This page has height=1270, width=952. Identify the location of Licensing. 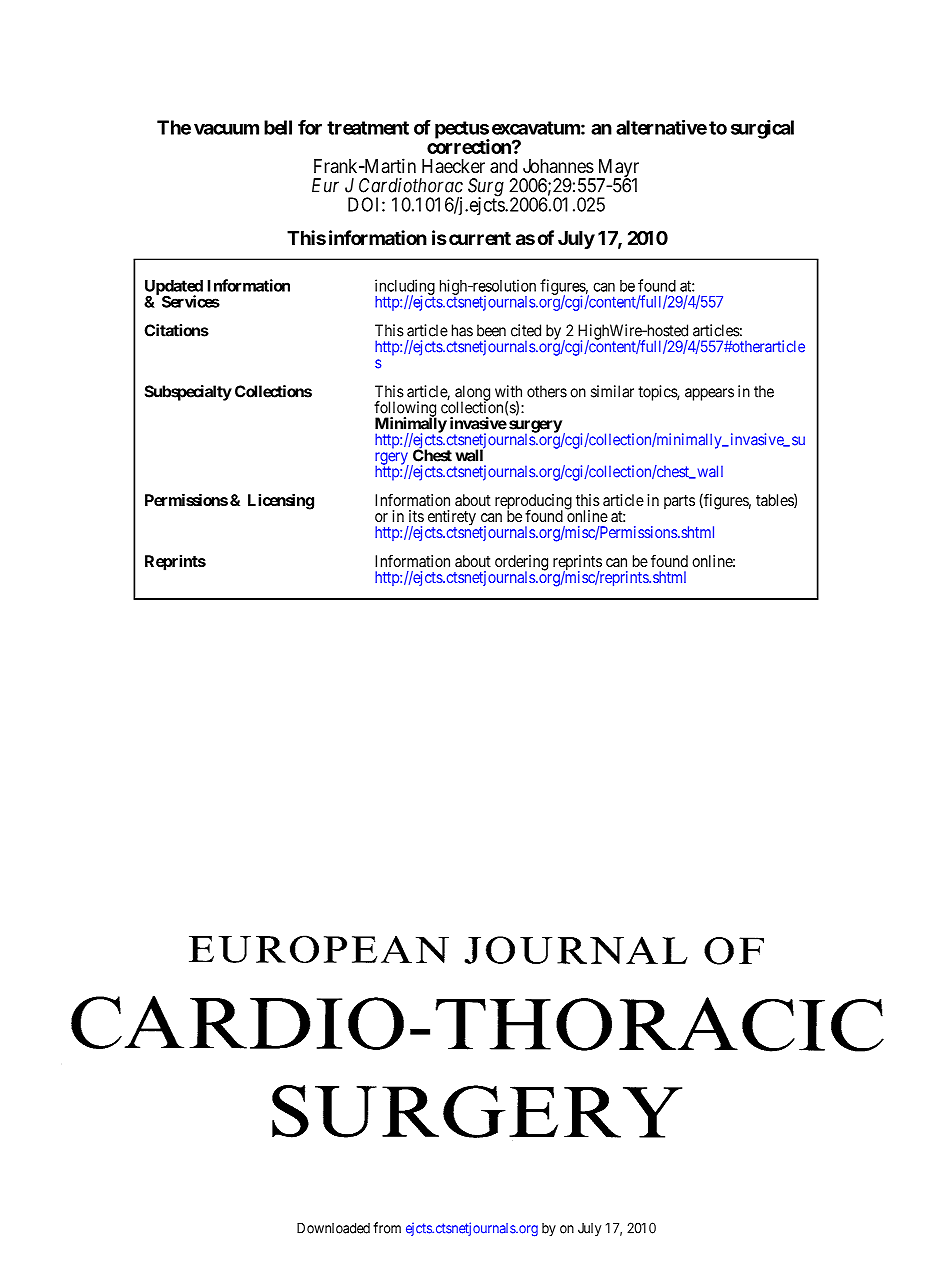
(281, 502).
